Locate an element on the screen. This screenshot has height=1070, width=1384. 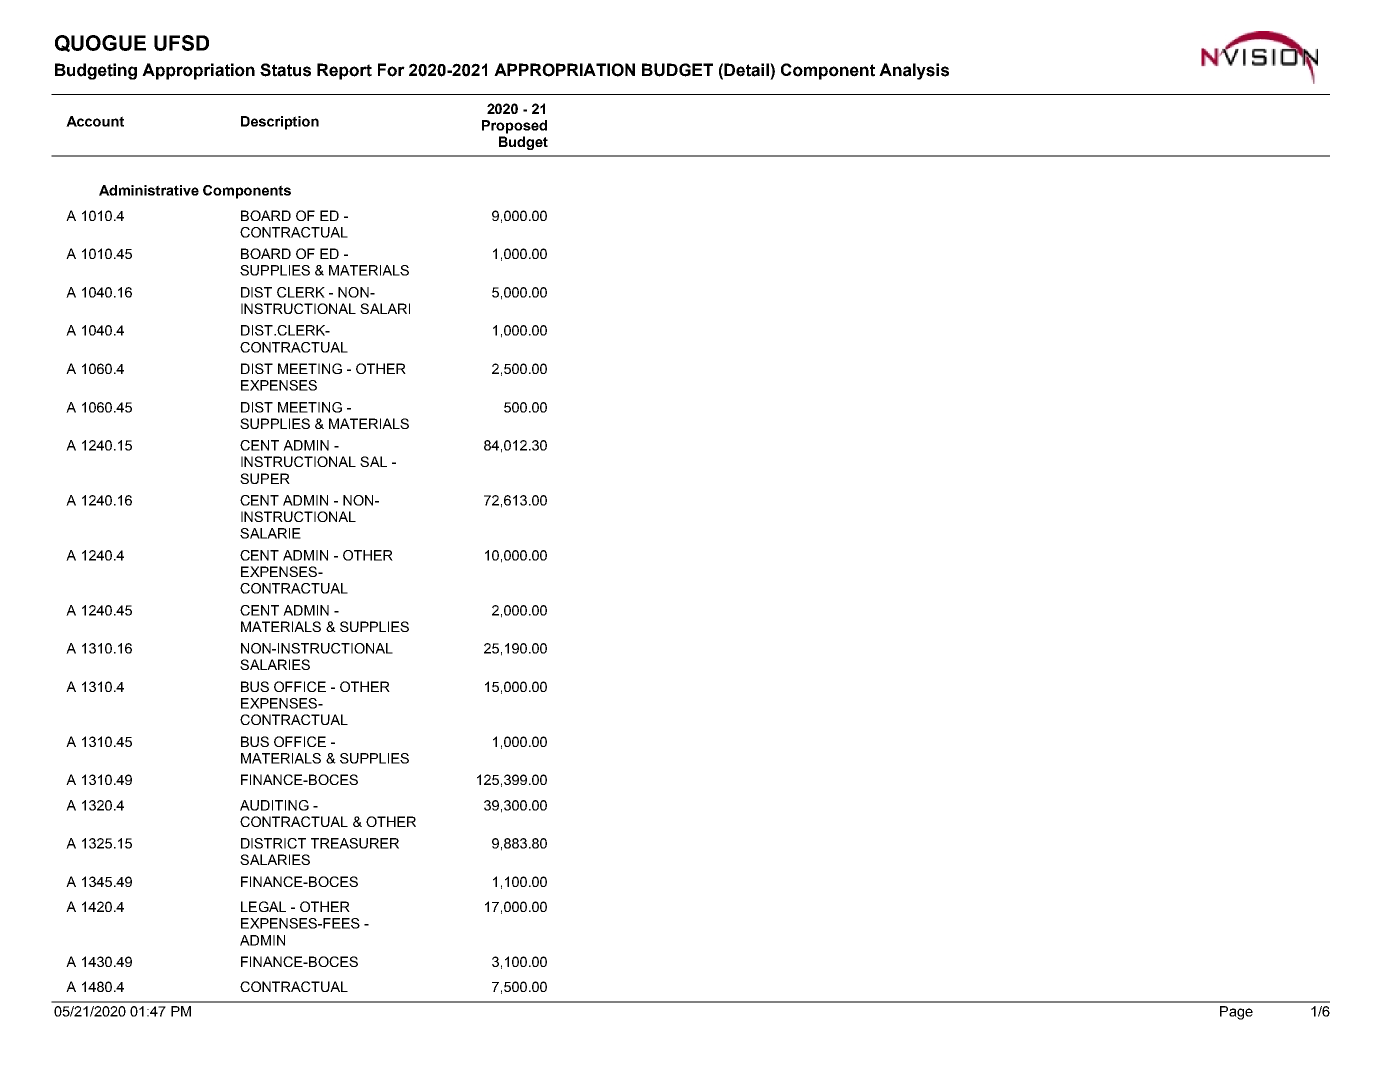
Analysis is located at coordinates (914, 71).
